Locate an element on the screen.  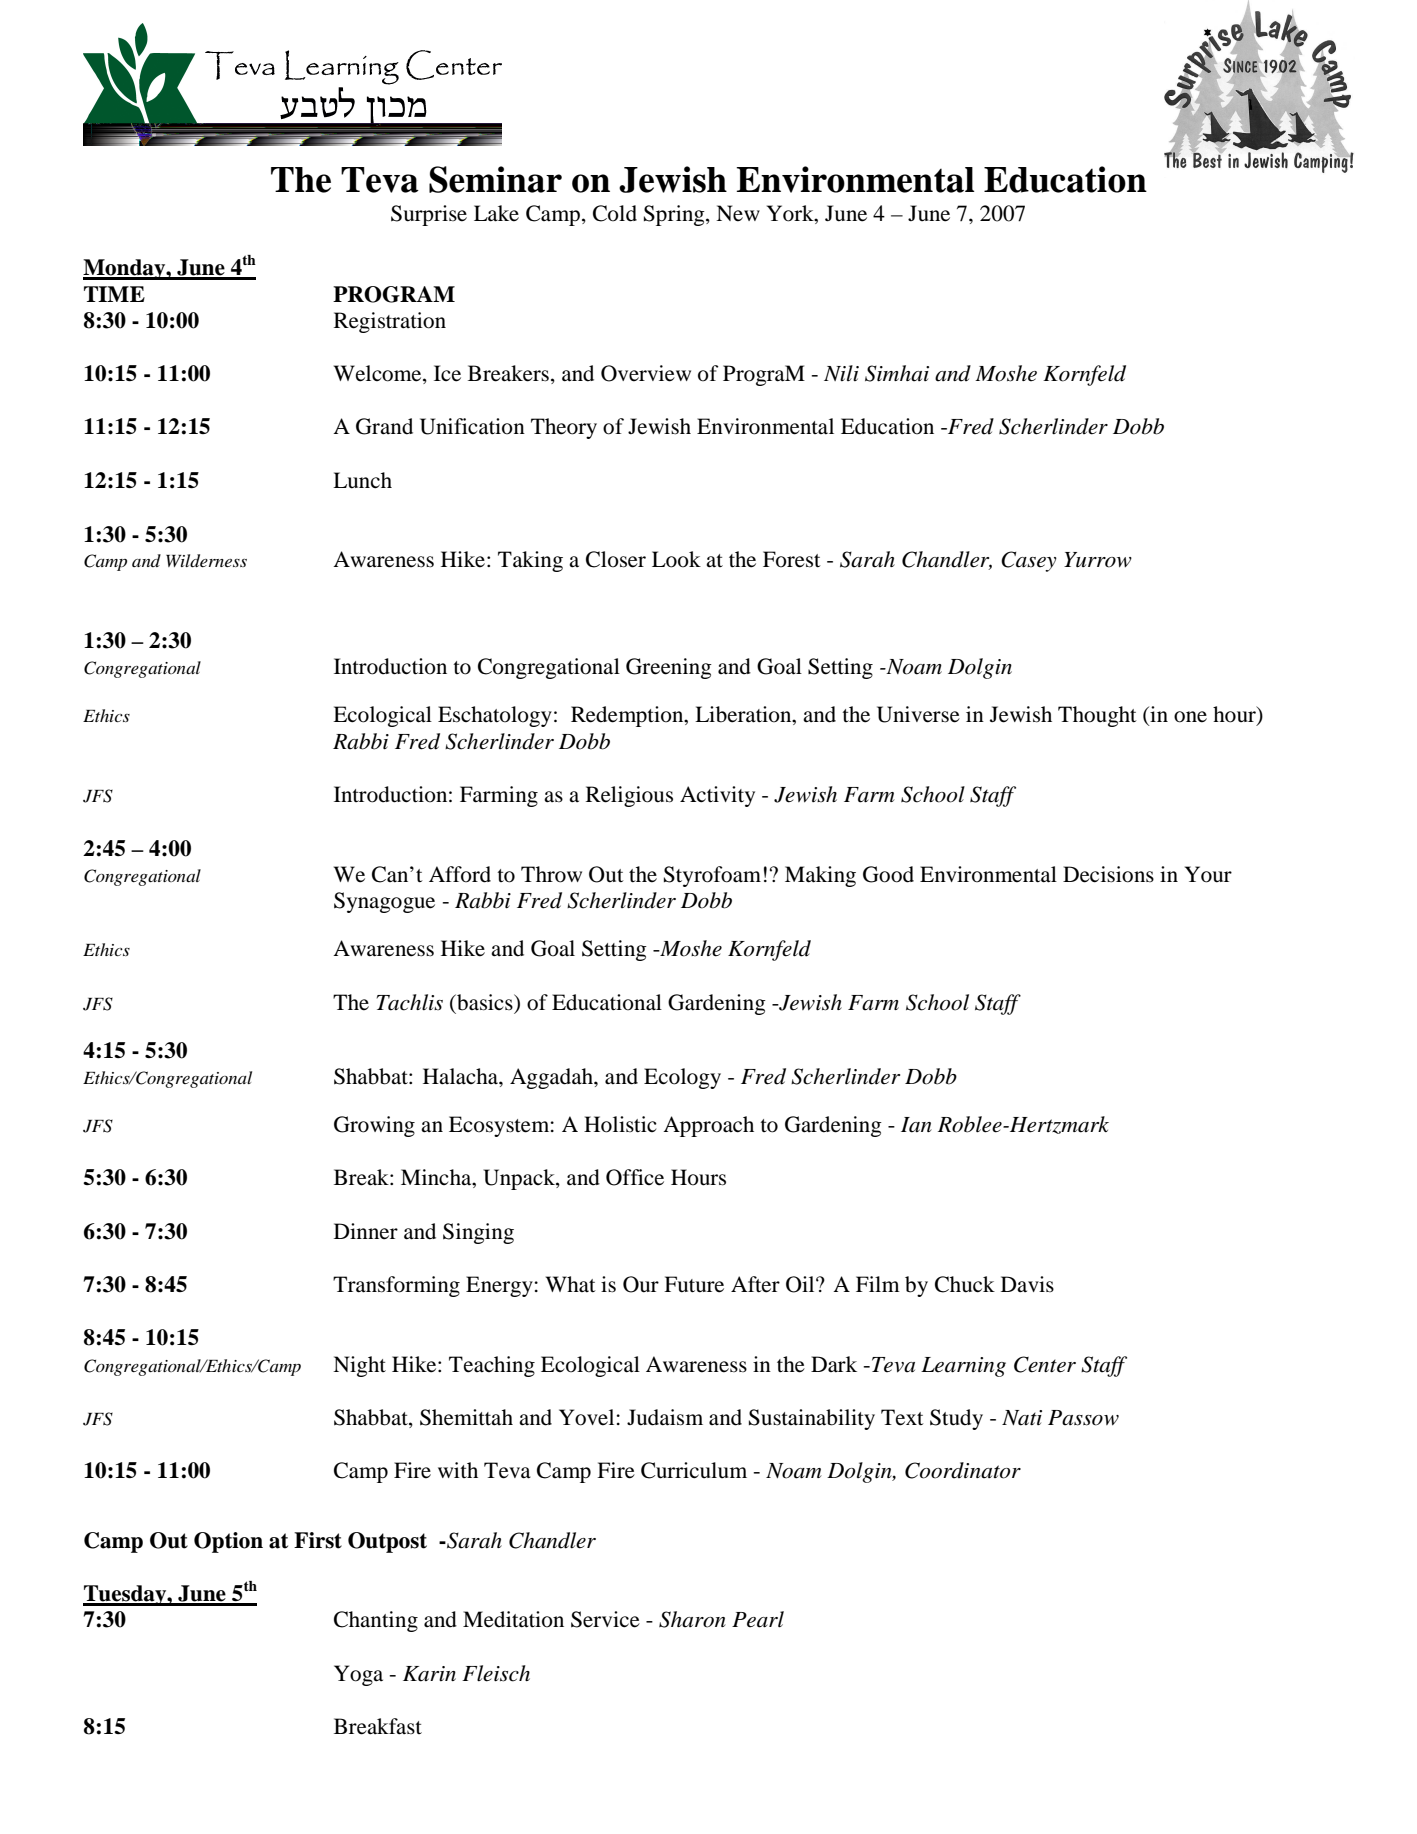
New is located at coordinates (738, 213).
